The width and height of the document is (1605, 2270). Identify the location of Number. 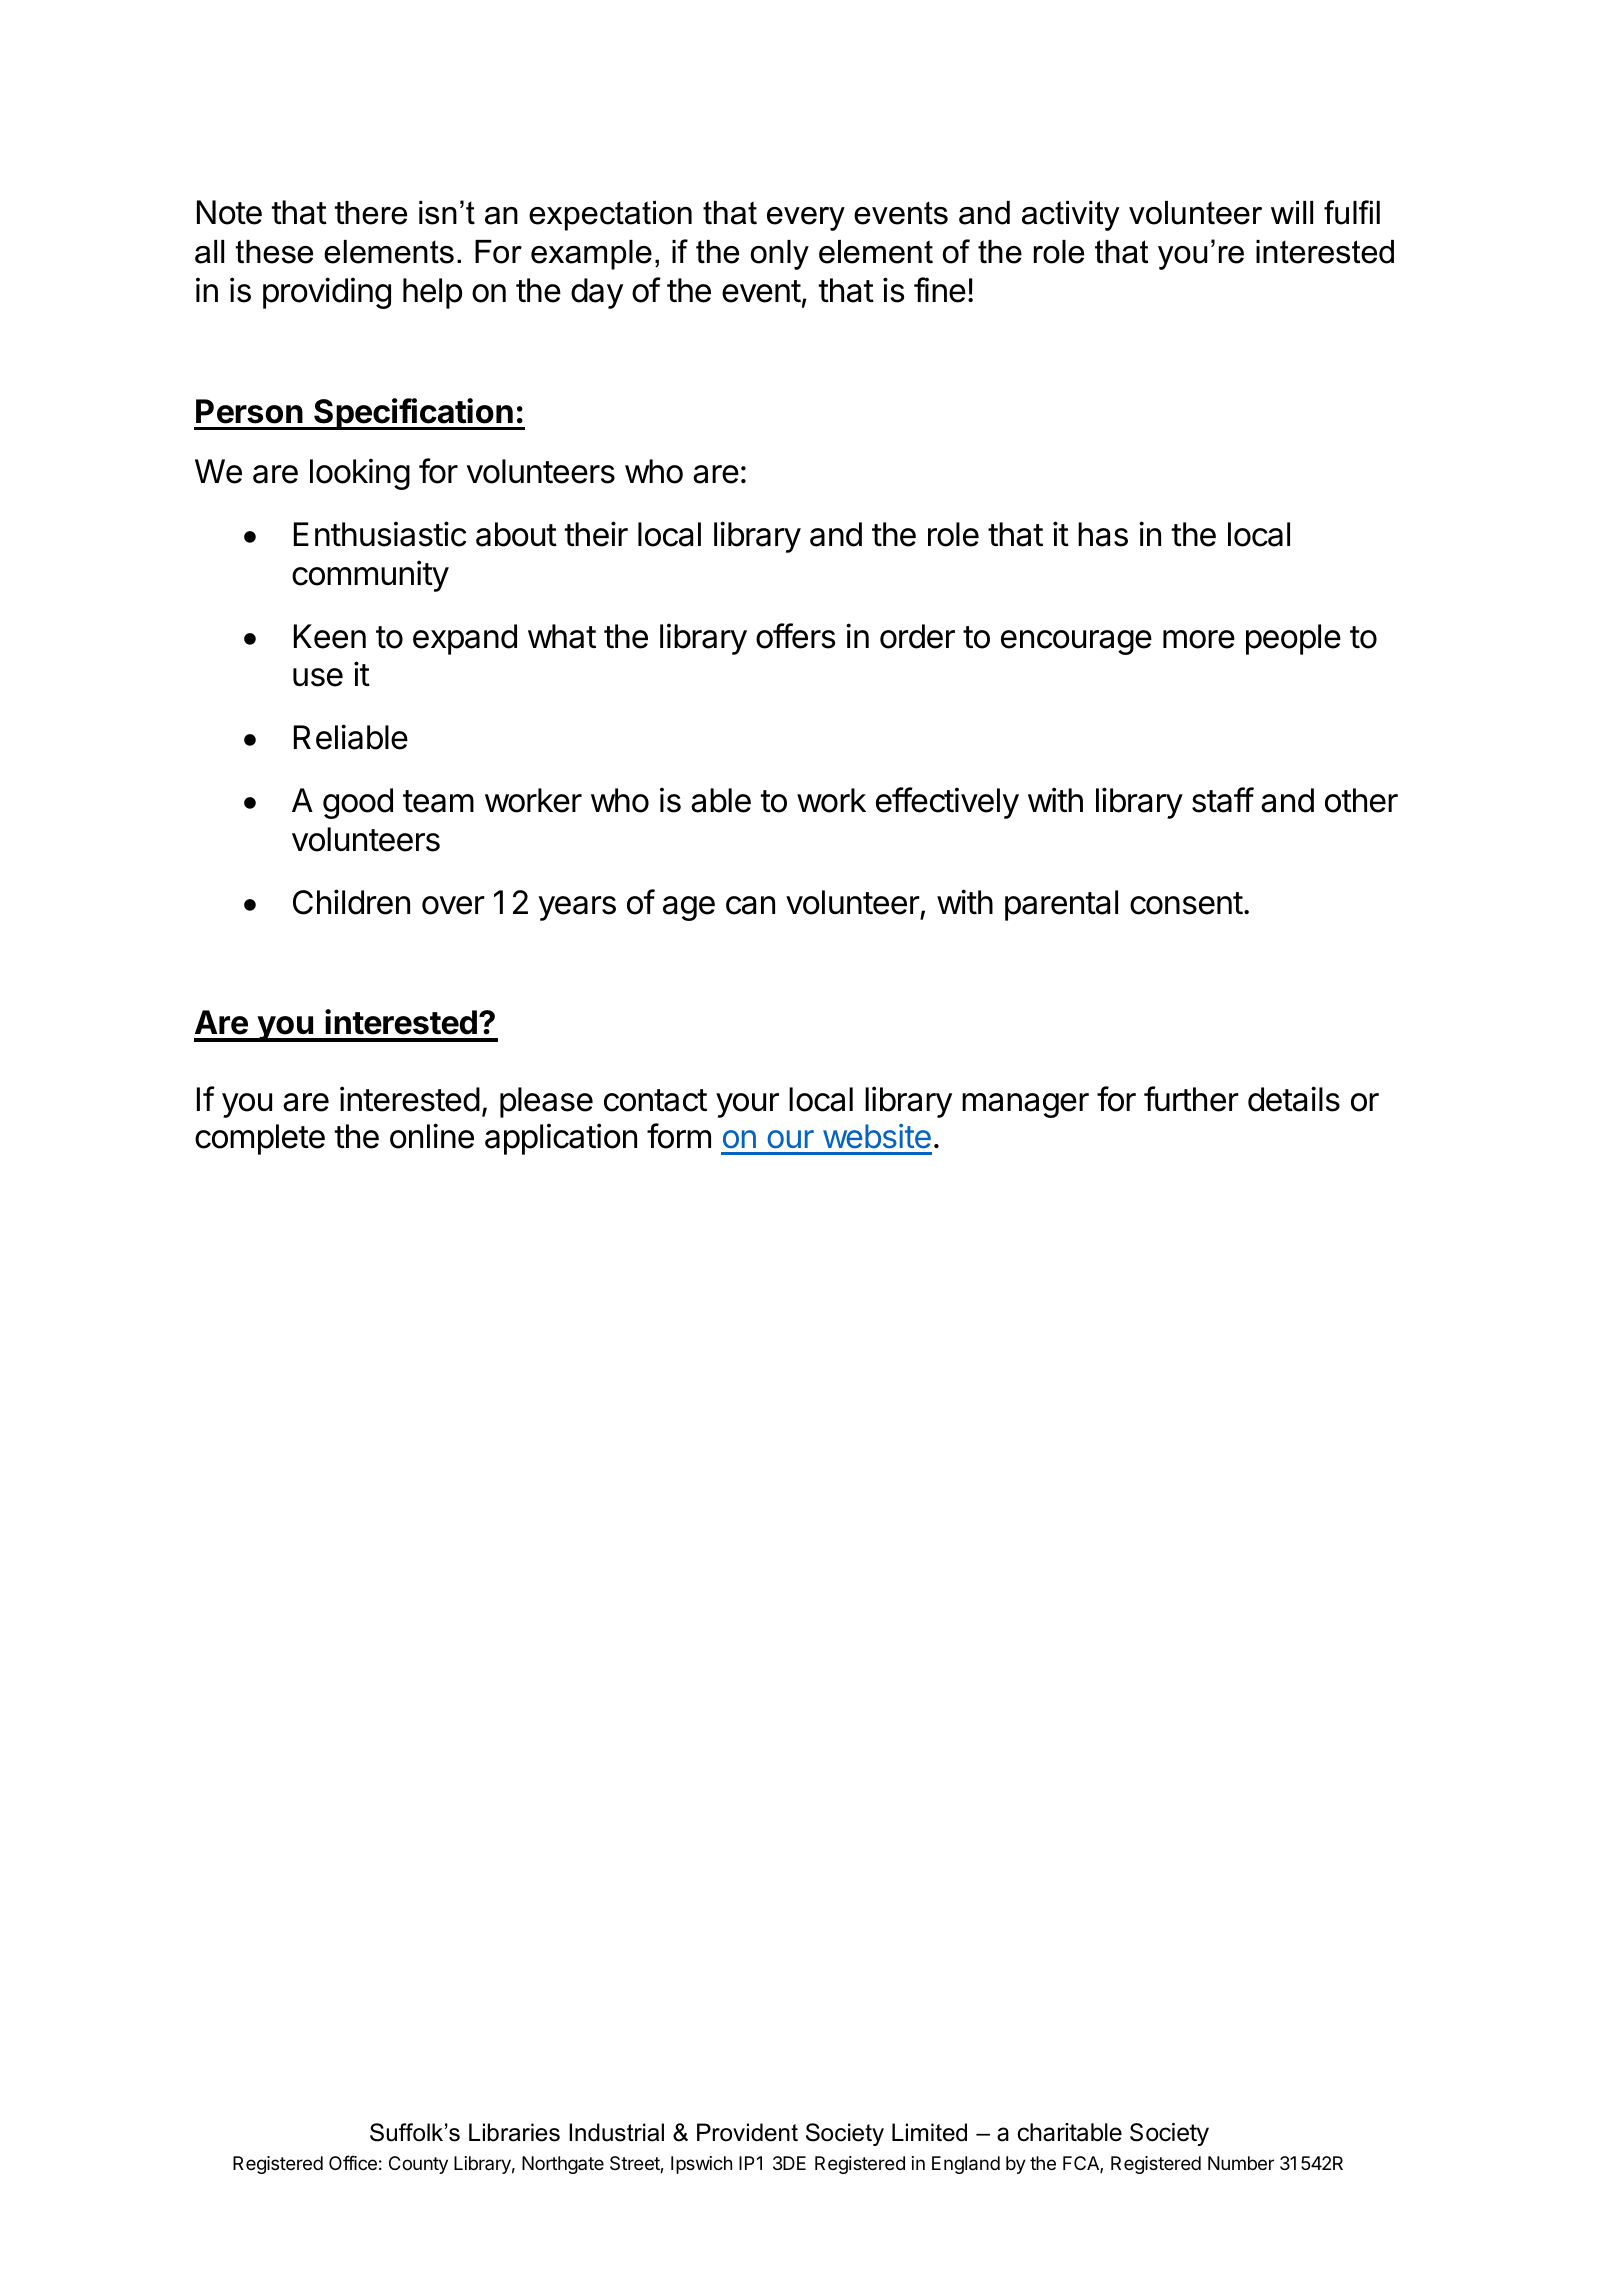
(1241, 2163).
